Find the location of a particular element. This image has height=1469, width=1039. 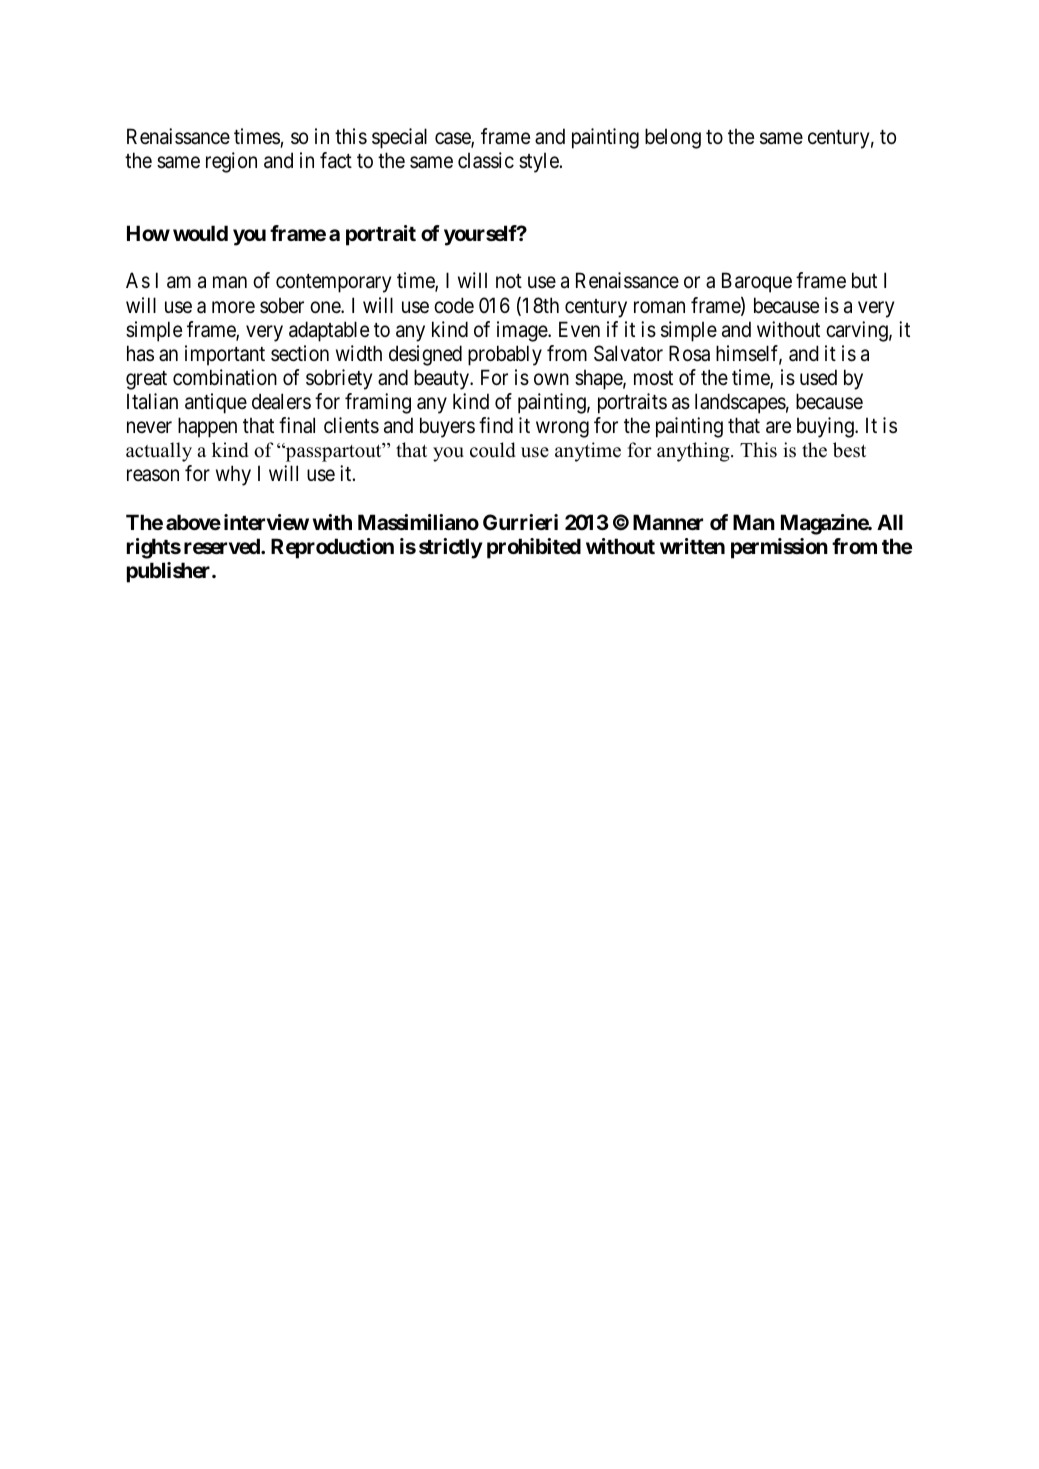

more is located at coordinates (233, 307).
